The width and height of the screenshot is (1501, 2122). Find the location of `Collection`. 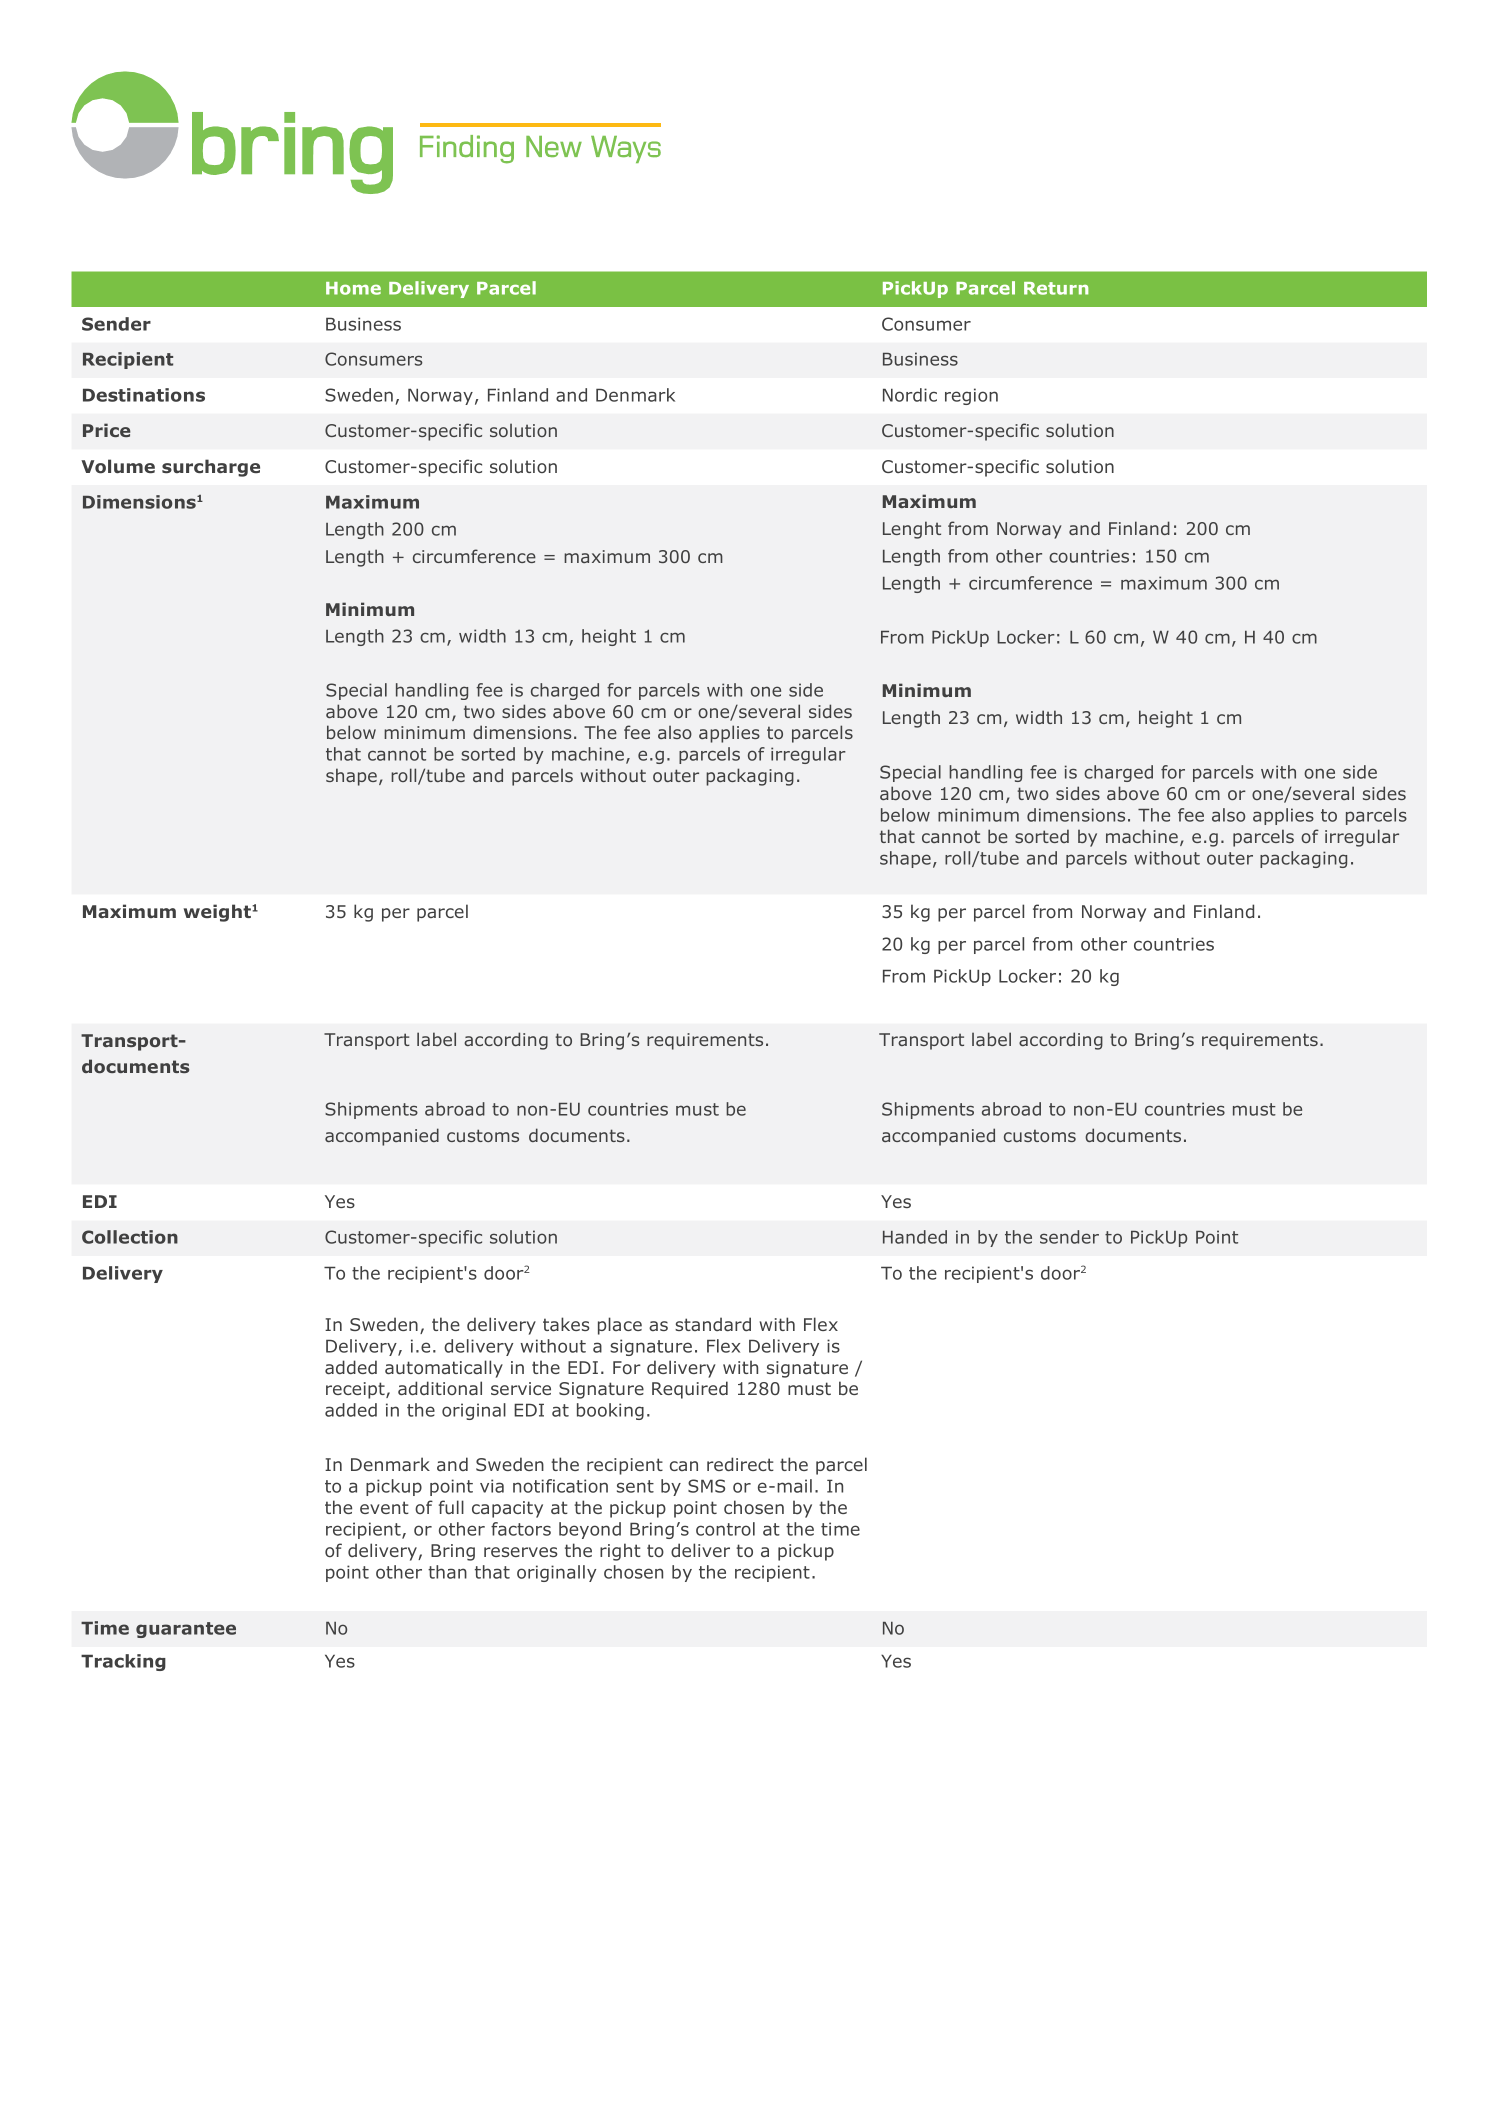

Collection is located at coordinates (130, 1237).
